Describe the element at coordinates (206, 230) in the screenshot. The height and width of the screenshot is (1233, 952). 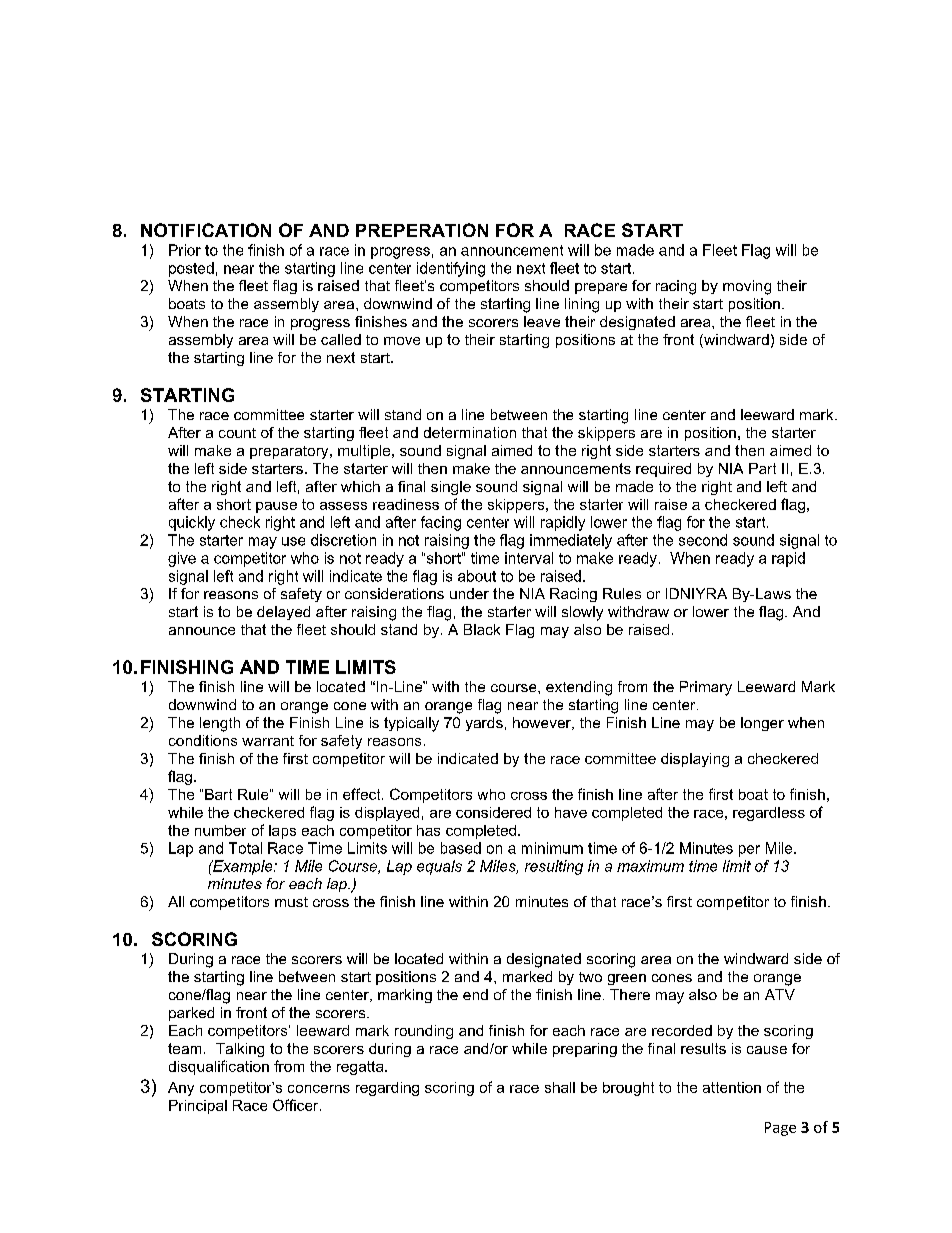
I see `NOTIFICATION` at that location.
